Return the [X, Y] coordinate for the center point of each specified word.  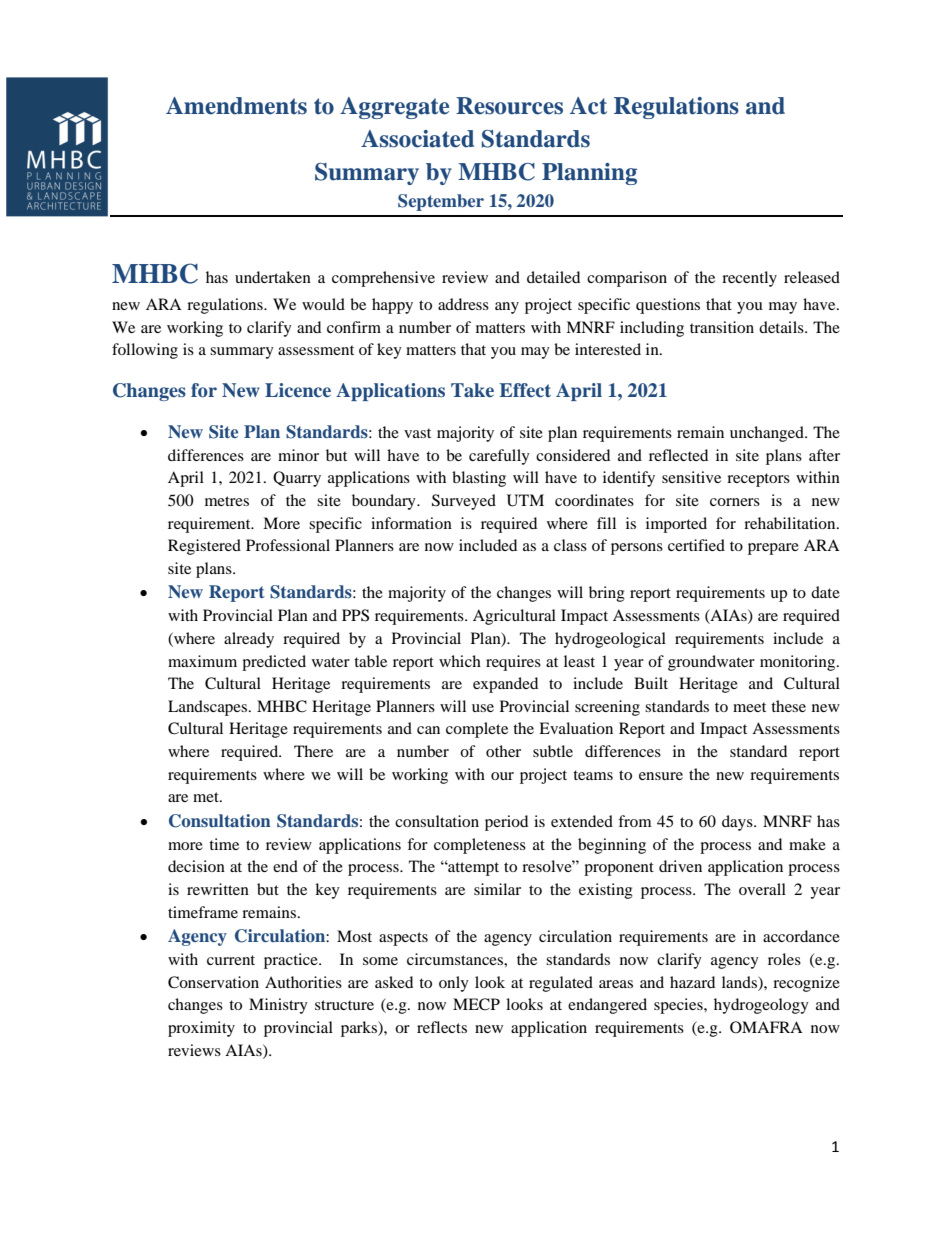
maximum [202, 661]
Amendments [236, 106]
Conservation [213, 982]
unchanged [768, 434]
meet [749, 707]
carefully [499, 457]
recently [749, 279]
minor [298, 455]
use [483, 708]
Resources [509, 106]
